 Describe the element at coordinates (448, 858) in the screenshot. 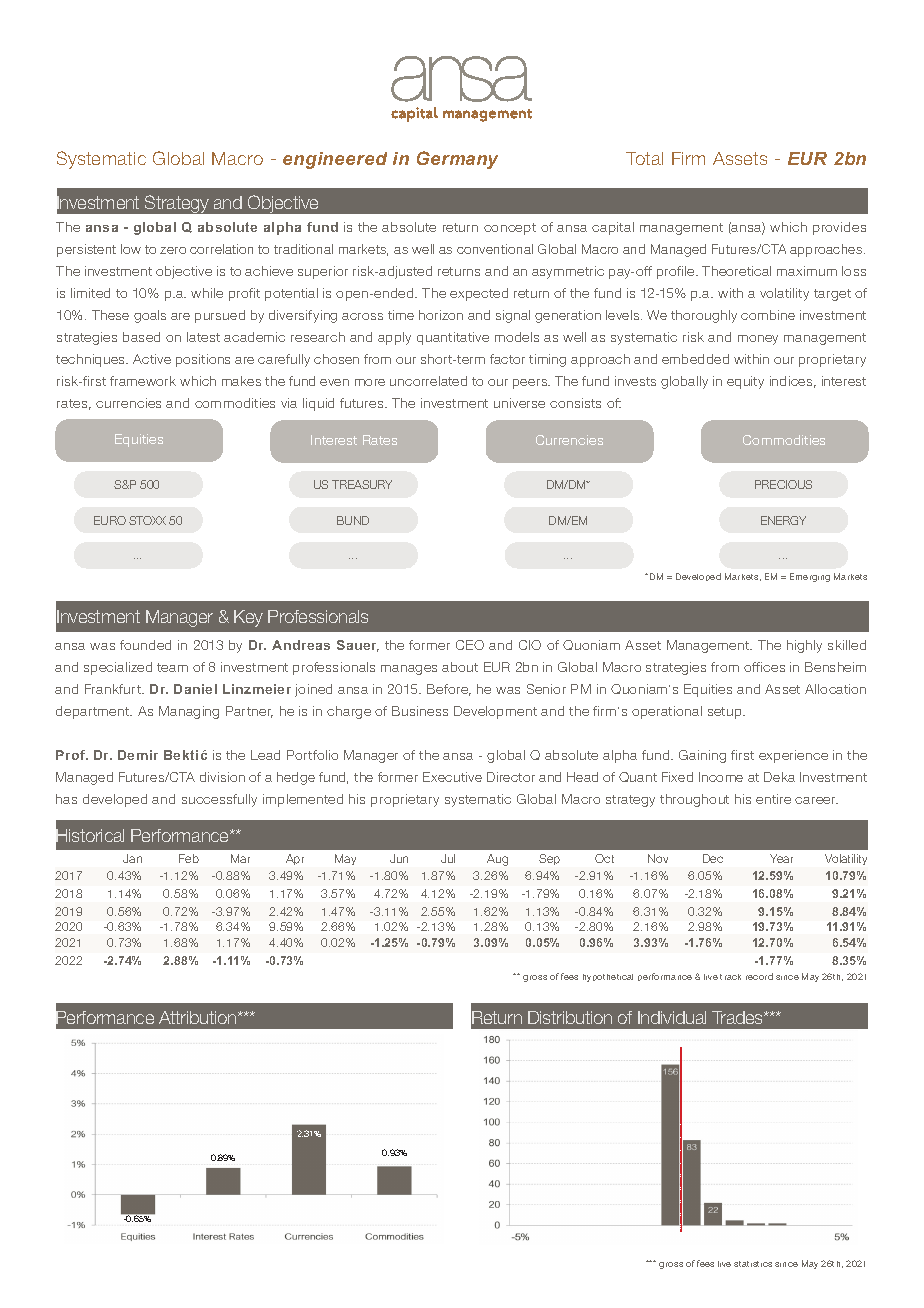

I see `Jul` at that location.
